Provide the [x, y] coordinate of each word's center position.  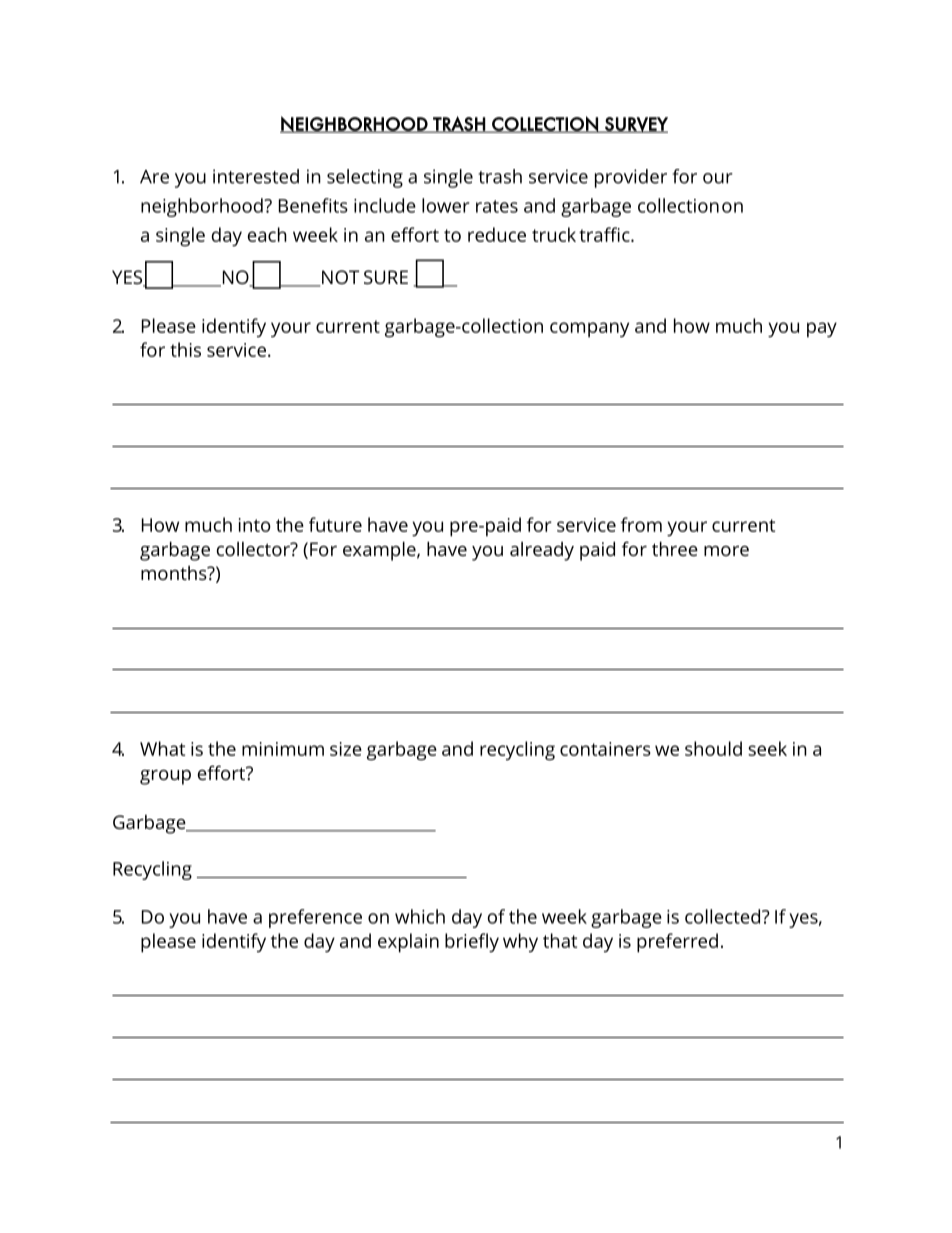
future [335, 524]
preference [315, 918]
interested [256, 176]
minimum [283, 749]
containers [605, 749]
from [641, 524]
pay [822, 330]
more [726, 551]
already [542, 551]
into [255, 525]
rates [497, 206]
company [589, 330]
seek [767, 748]
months [175, 573]
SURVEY [635, 125]
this [185, 349]
